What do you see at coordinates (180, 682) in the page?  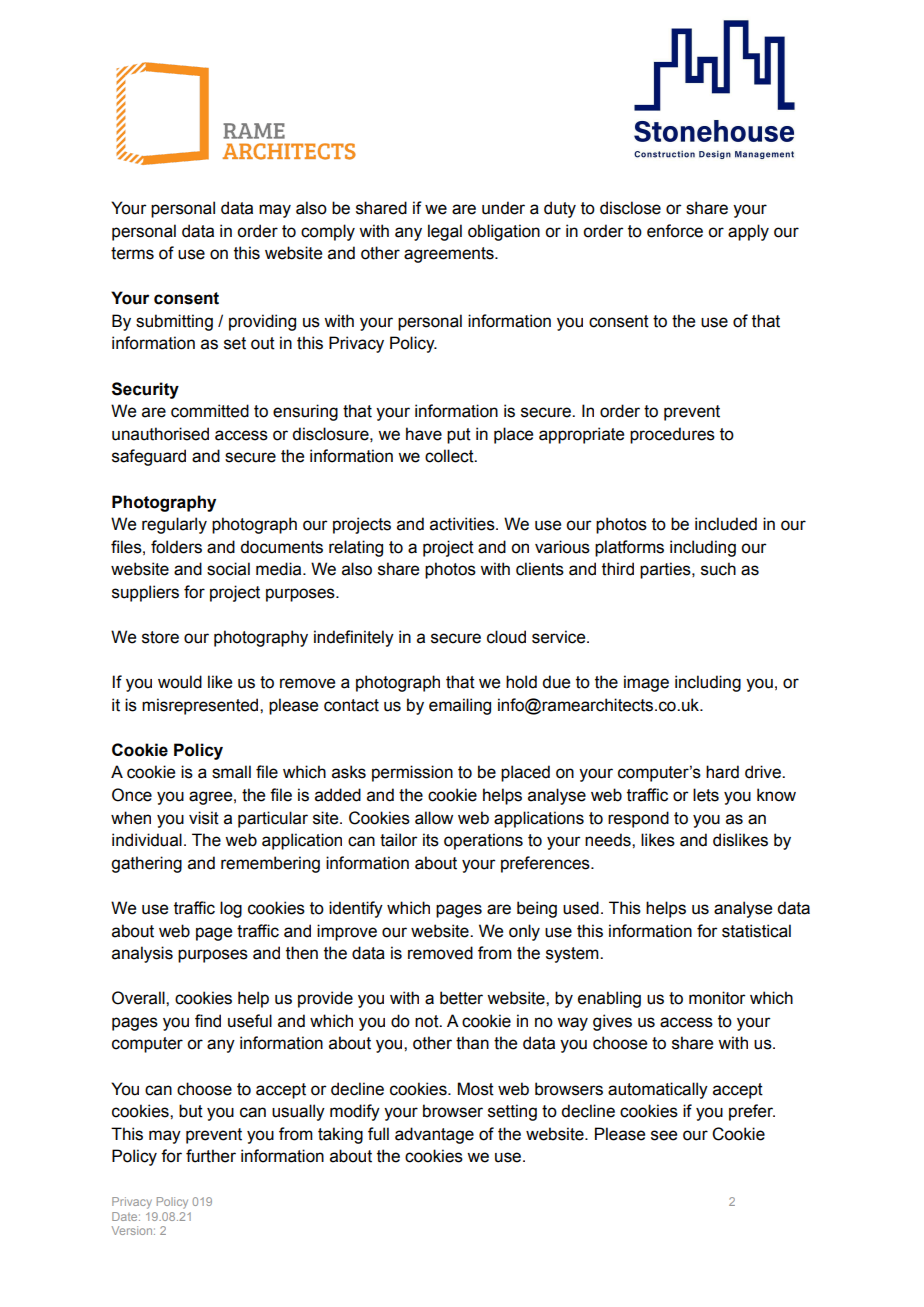 I see `would` at bounding box center [180, 682].
